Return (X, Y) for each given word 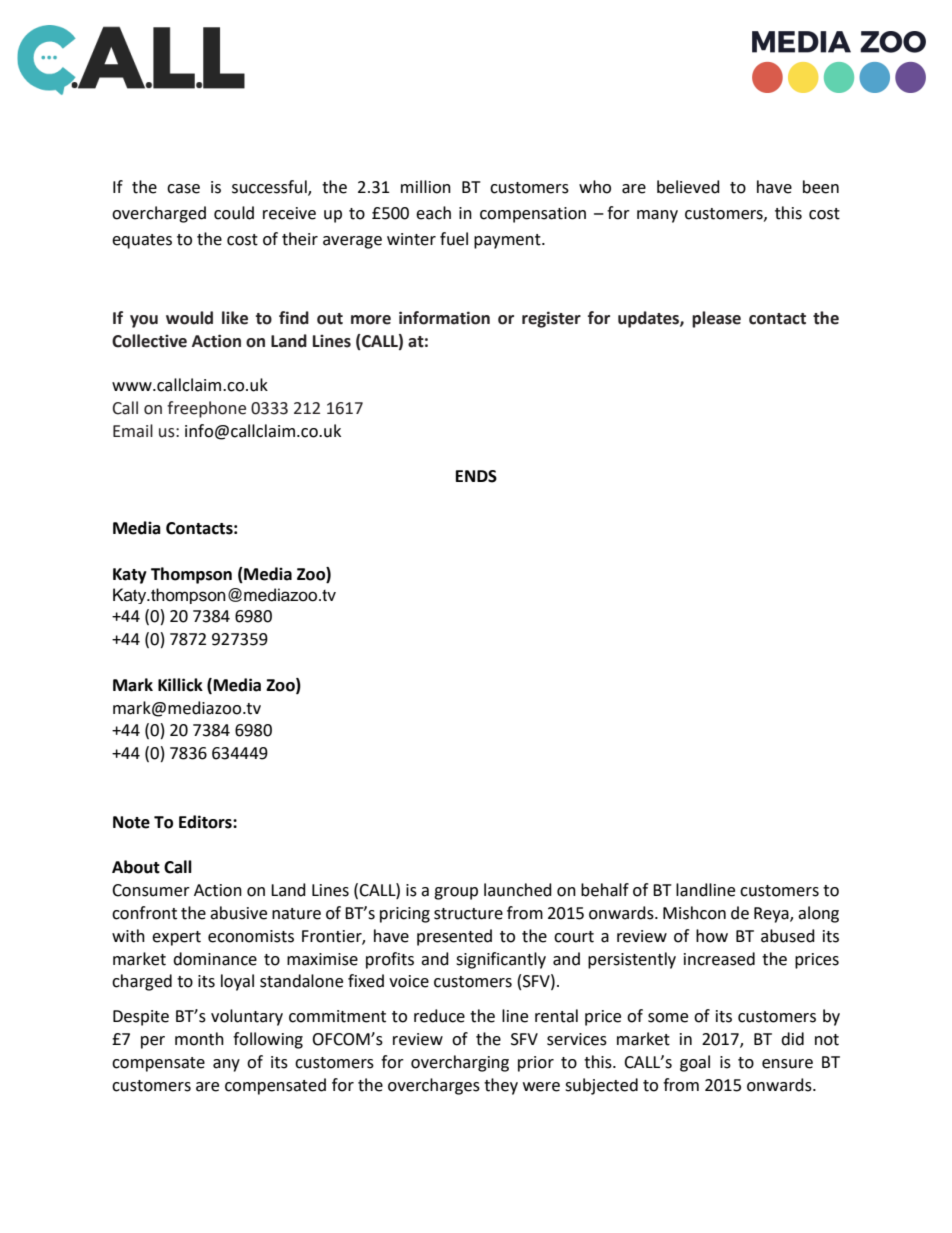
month (199, 1039)
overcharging (460, 1063)
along (818, 914)
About (136, 867)
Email (133, 431)
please (716, 319)
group (456, 893)
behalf (605, 890)
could (234, 213)
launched (518, 890)
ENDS (476, 476)
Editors (206, 822)
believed (688, 187)
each (433, 213)
